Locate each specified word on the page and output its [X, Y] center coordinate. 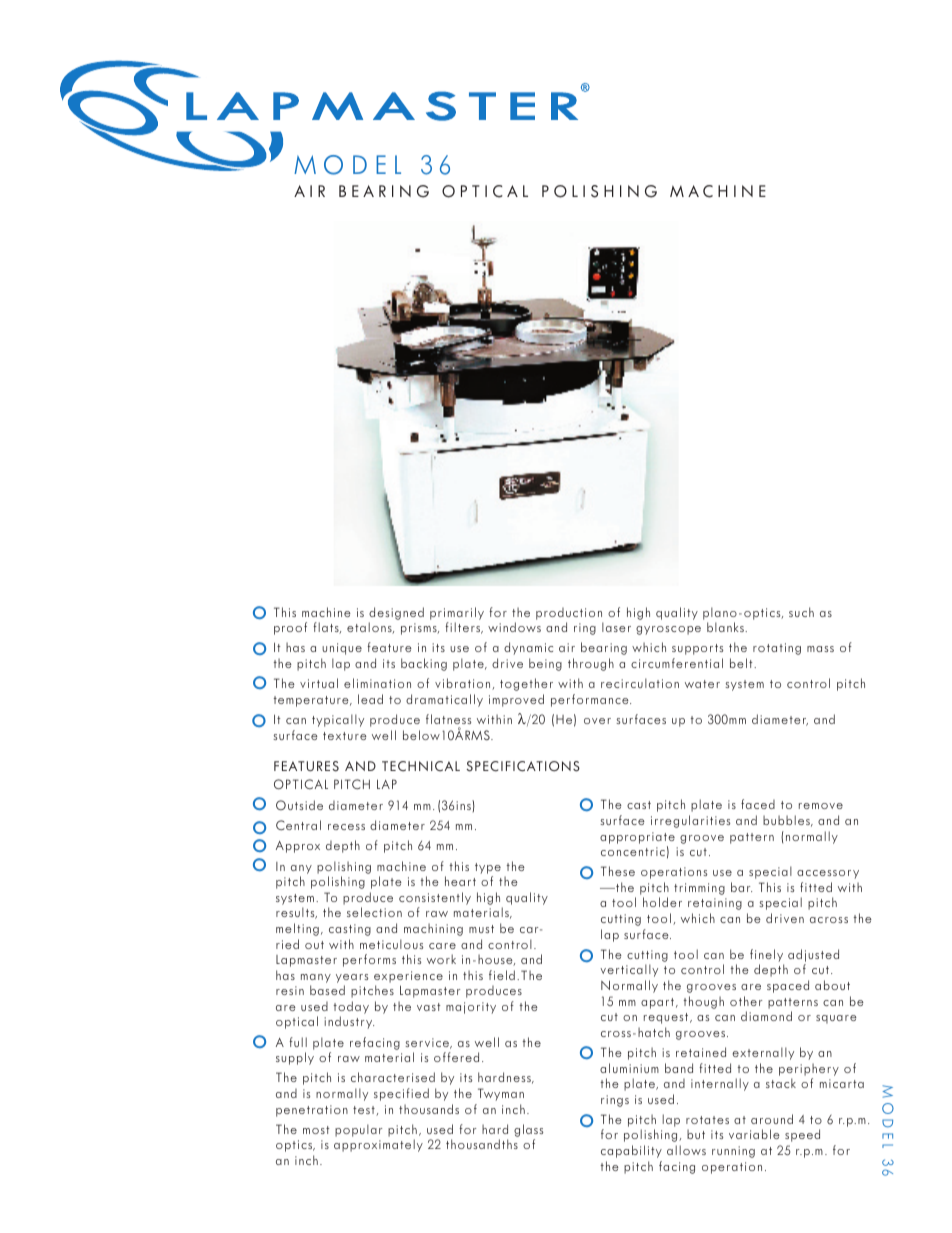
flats [327, 628]
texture [345, 736]
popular [358, 1130]
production [569, 614]
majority [471, 1008]
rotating [777, 649]
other [746, 1001]
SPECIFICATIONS [523, 766]
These [618, 871]
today [351, 1007]
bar [741, 887]
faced [758, 804]
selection [374, 912]
